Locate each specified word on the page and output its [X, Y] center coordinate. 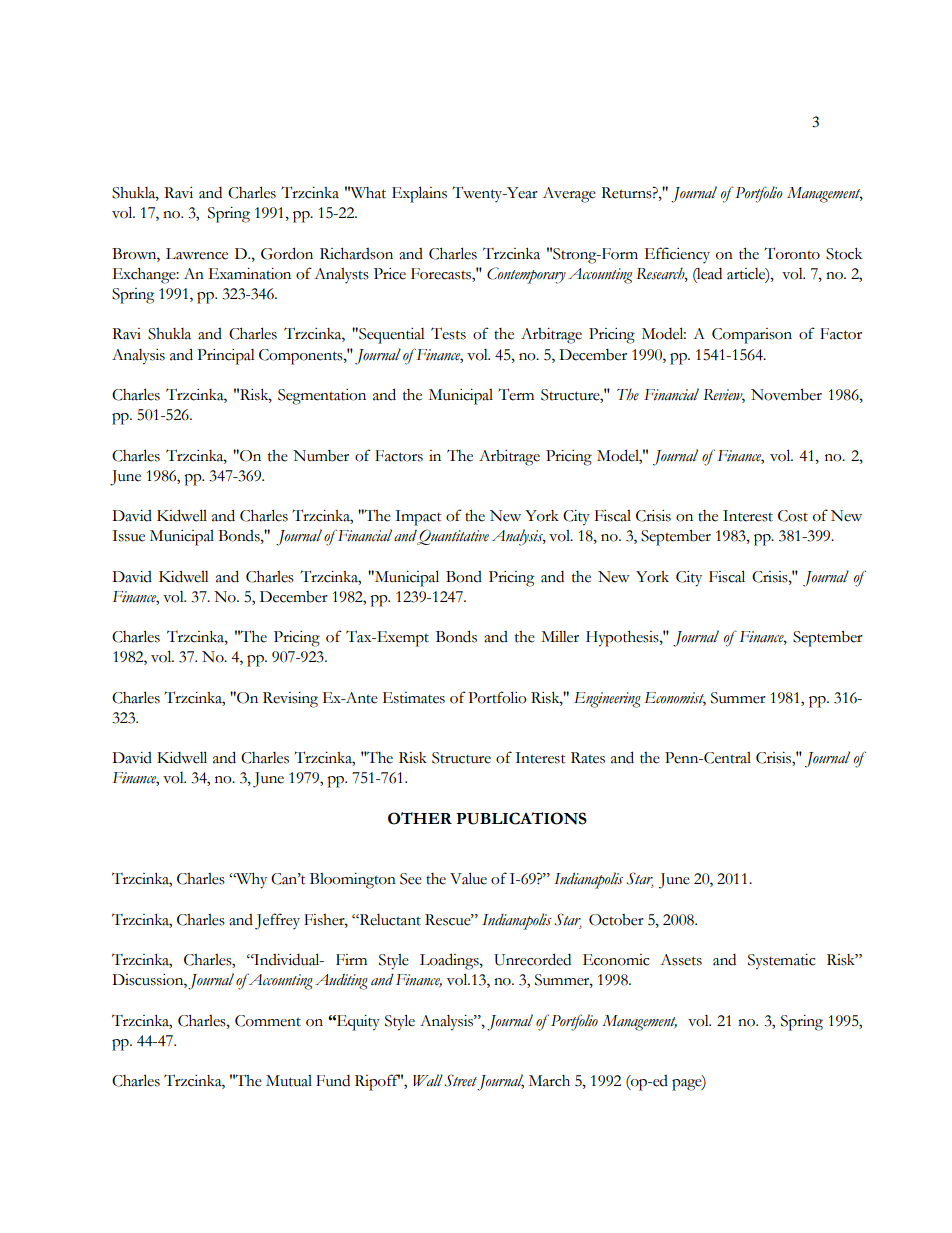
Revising [290, 700]
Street [460, 1080]
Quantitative [453, 537]
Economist [675, 698]
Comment [268, 1021]
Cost [793, 516]
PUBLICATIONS [521, 818]
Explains [419, 194]
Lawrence [197, 254]
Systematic [781, 962]
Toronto [792, 253]
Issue [128, 536]
